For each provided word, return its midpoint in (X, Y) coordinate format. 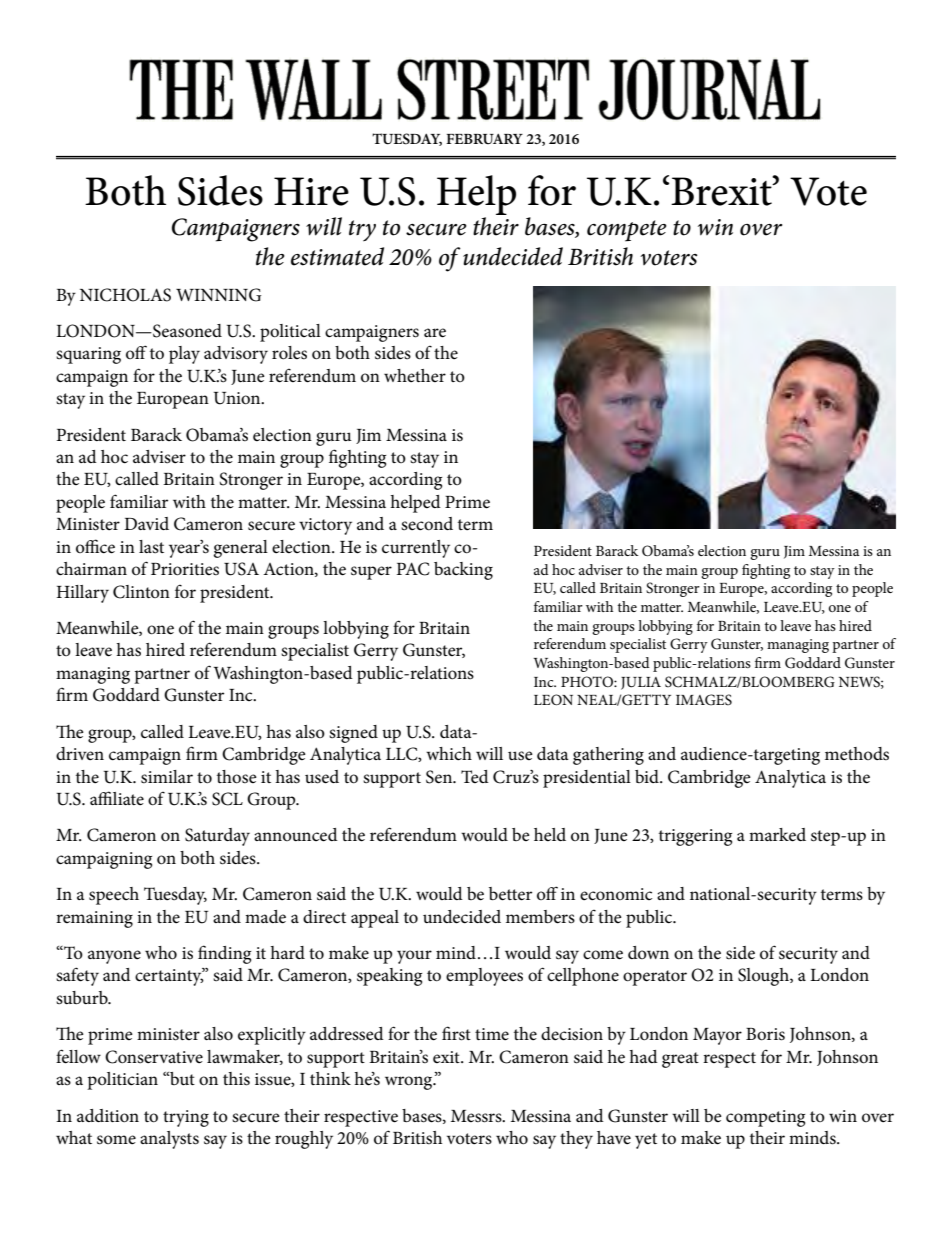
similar (167, 777)
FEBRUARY (484, 139)
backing (463, 571)
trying (186, 1118)
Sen (440, 777)
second (427, 524)
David (146, 523)
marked (777, 835)
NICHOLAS (125, 295)
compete (627, 231)
